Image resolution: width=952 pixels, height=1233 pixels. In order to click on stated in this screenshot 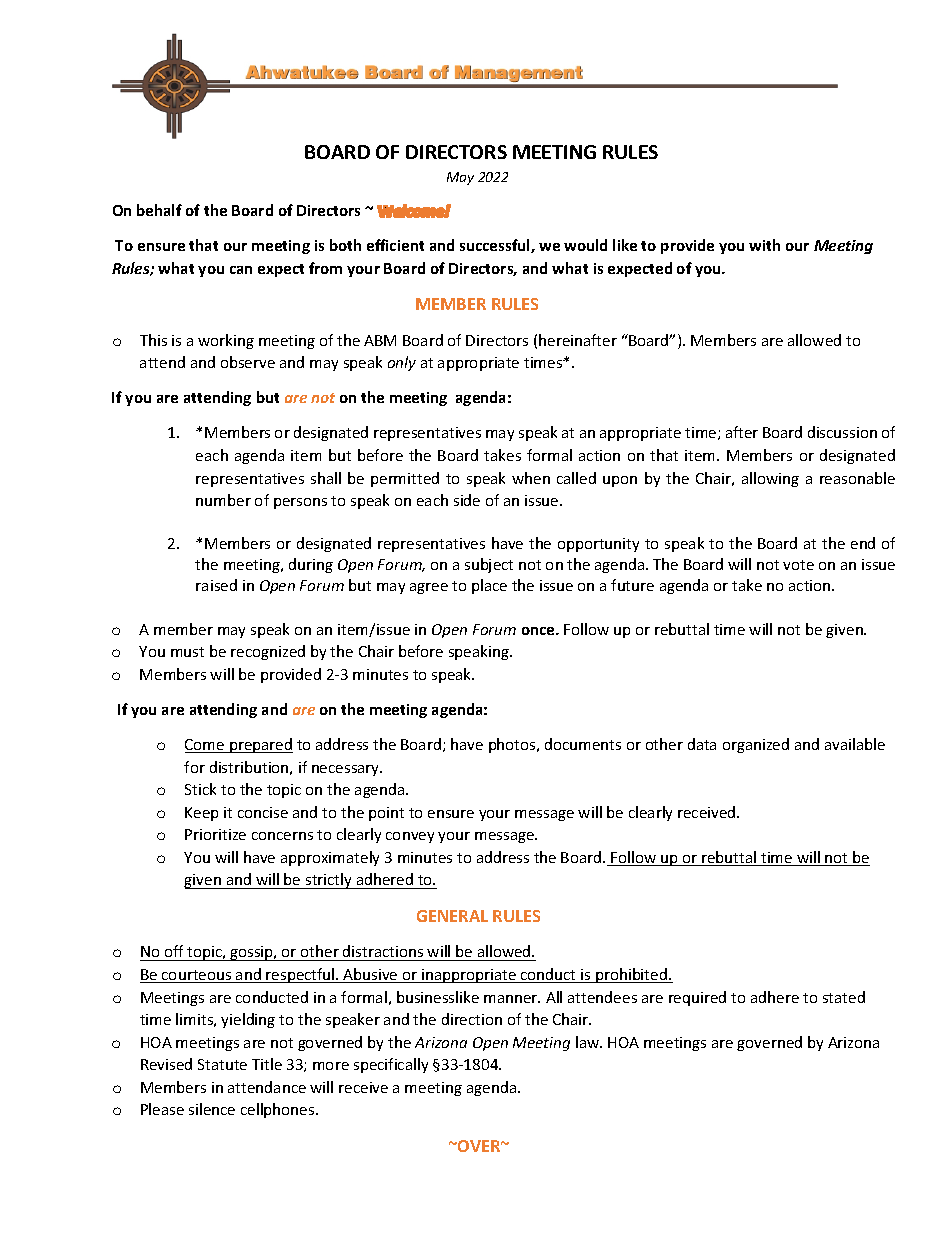, I will do `click(844, 997)`.
